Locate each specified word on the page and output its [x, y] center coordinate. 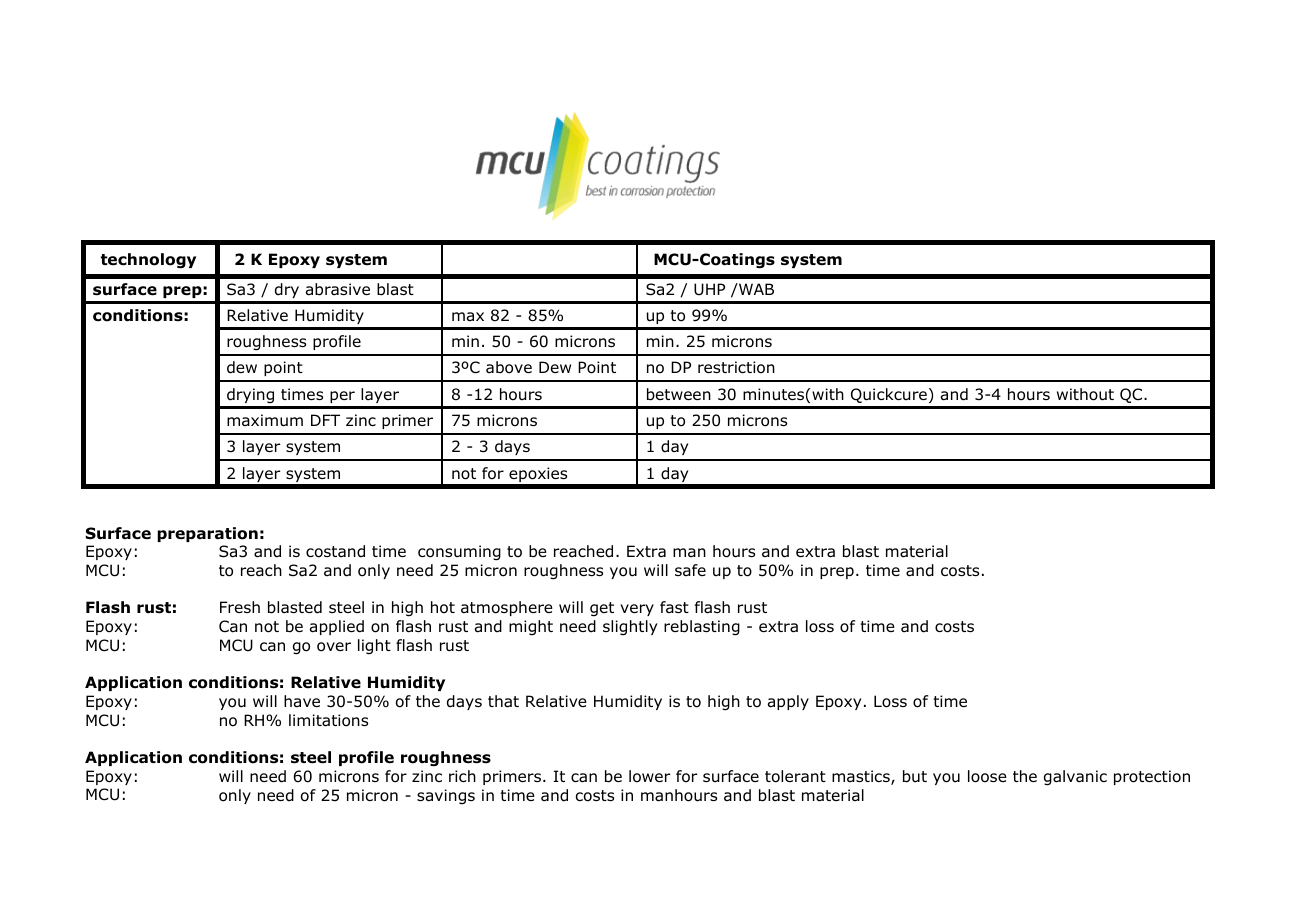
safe [690, 570]
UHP [709, 289]
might [531, 627]
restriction [736, 367]
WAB [755, 289]
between [679, 394]
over [334, 647]
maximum [265, 420]
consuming [459, 553]
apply [788, 702]
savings [446, 796]
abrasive [338, 289]
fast [674, 607]
